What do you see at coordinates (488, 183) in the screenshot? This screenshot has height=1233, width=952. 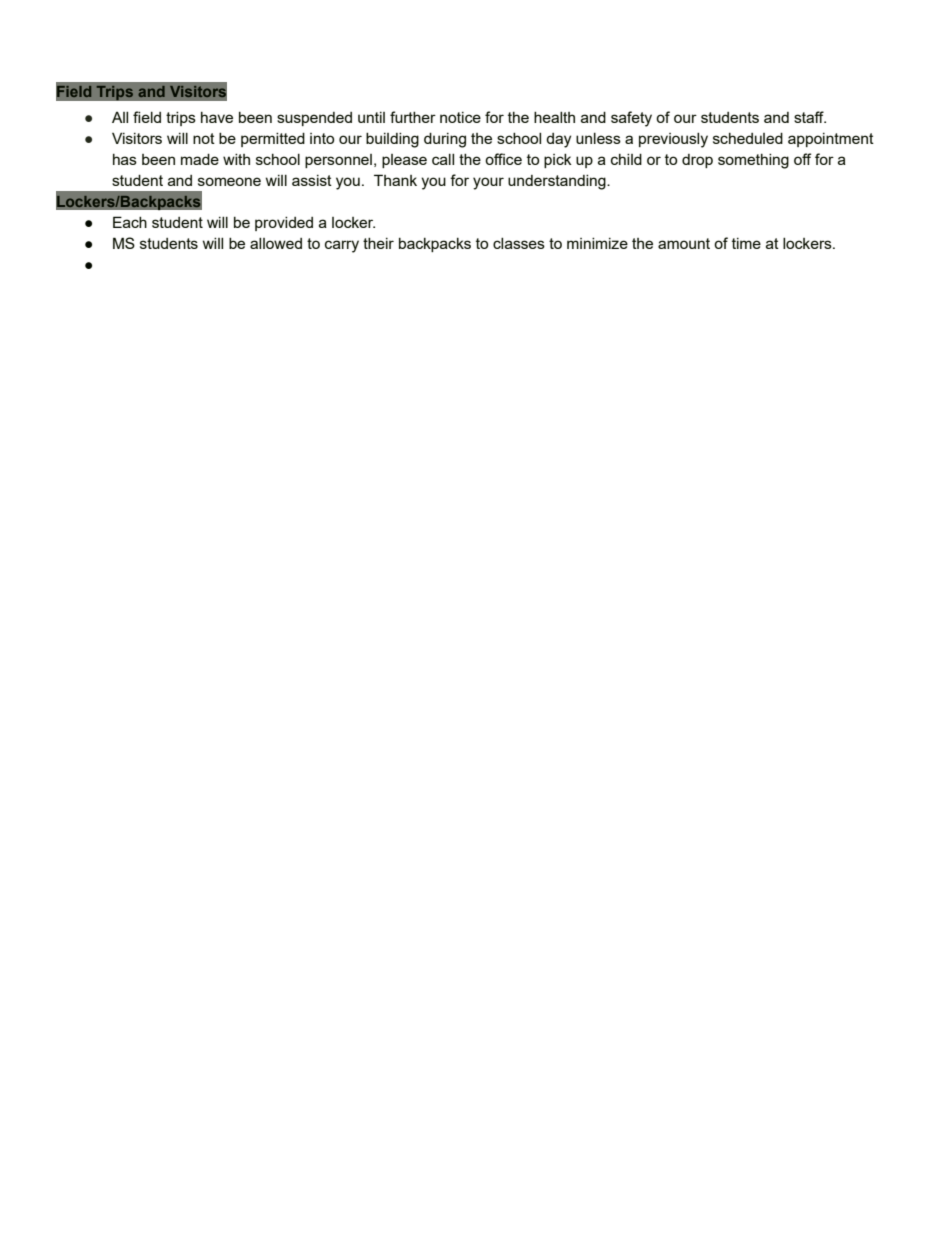 I see `your` at bounding box center [488, 183].
